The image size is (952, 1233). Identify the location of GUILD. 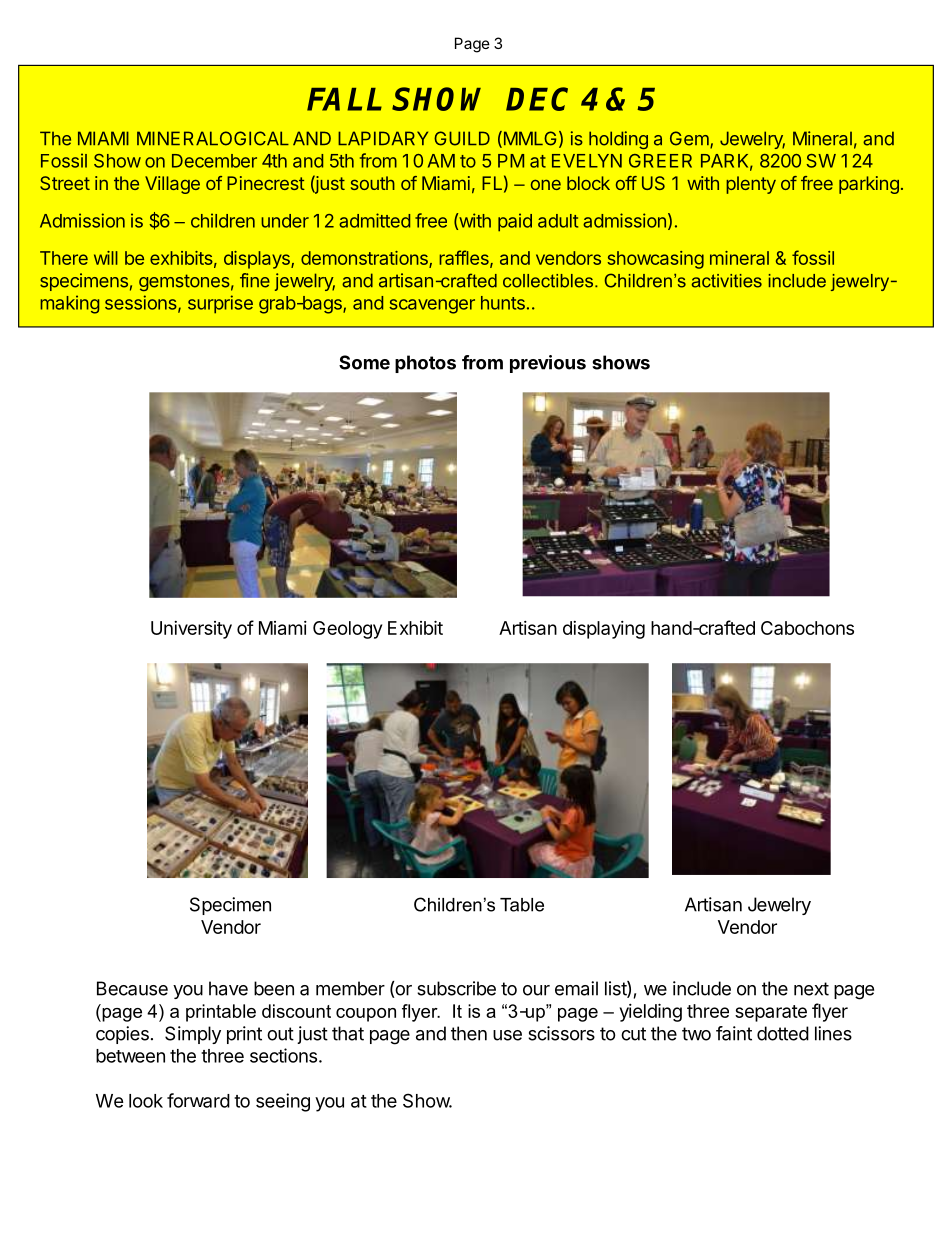
(462, 138).
